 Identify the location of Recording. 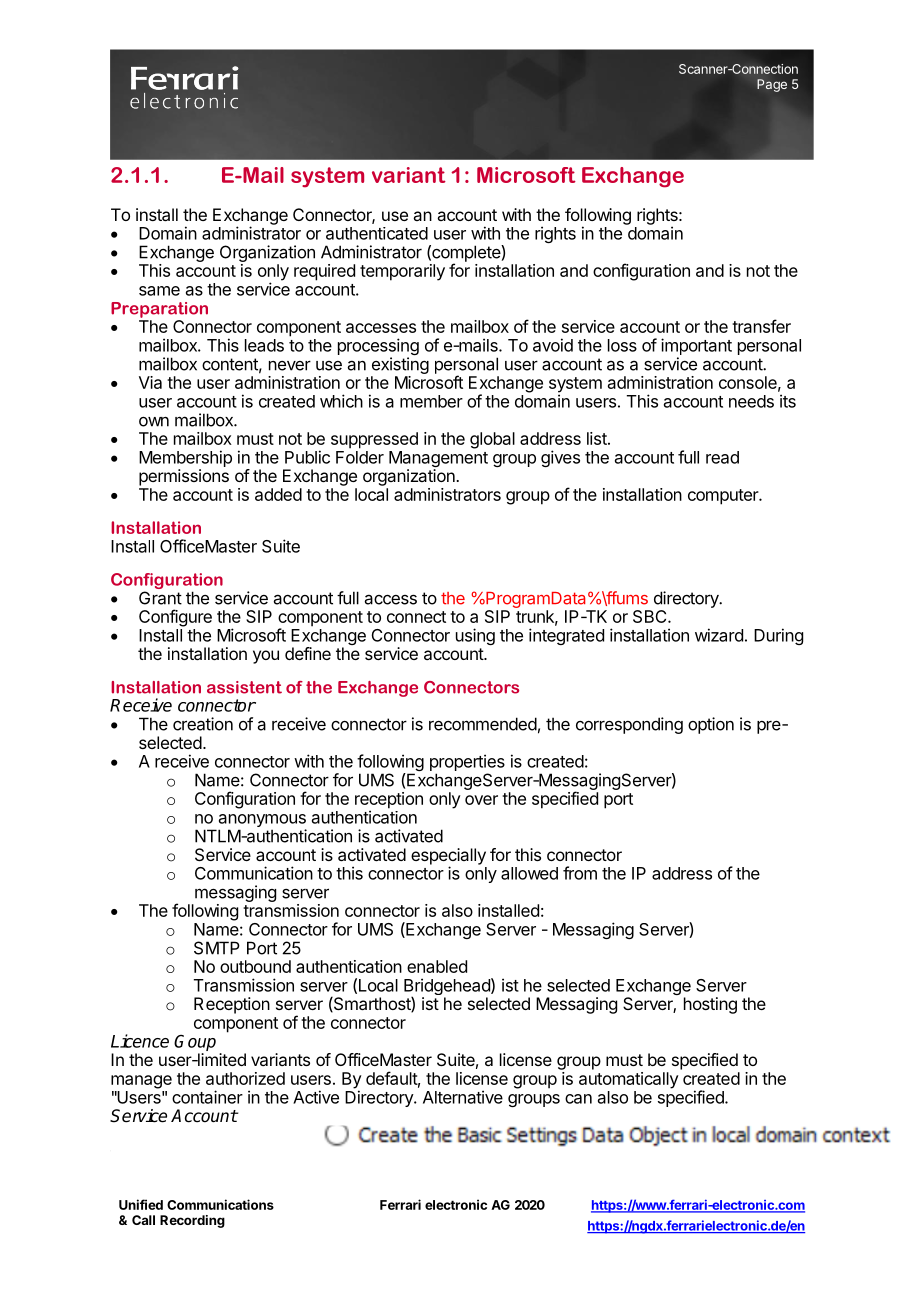
(192, 1221).
